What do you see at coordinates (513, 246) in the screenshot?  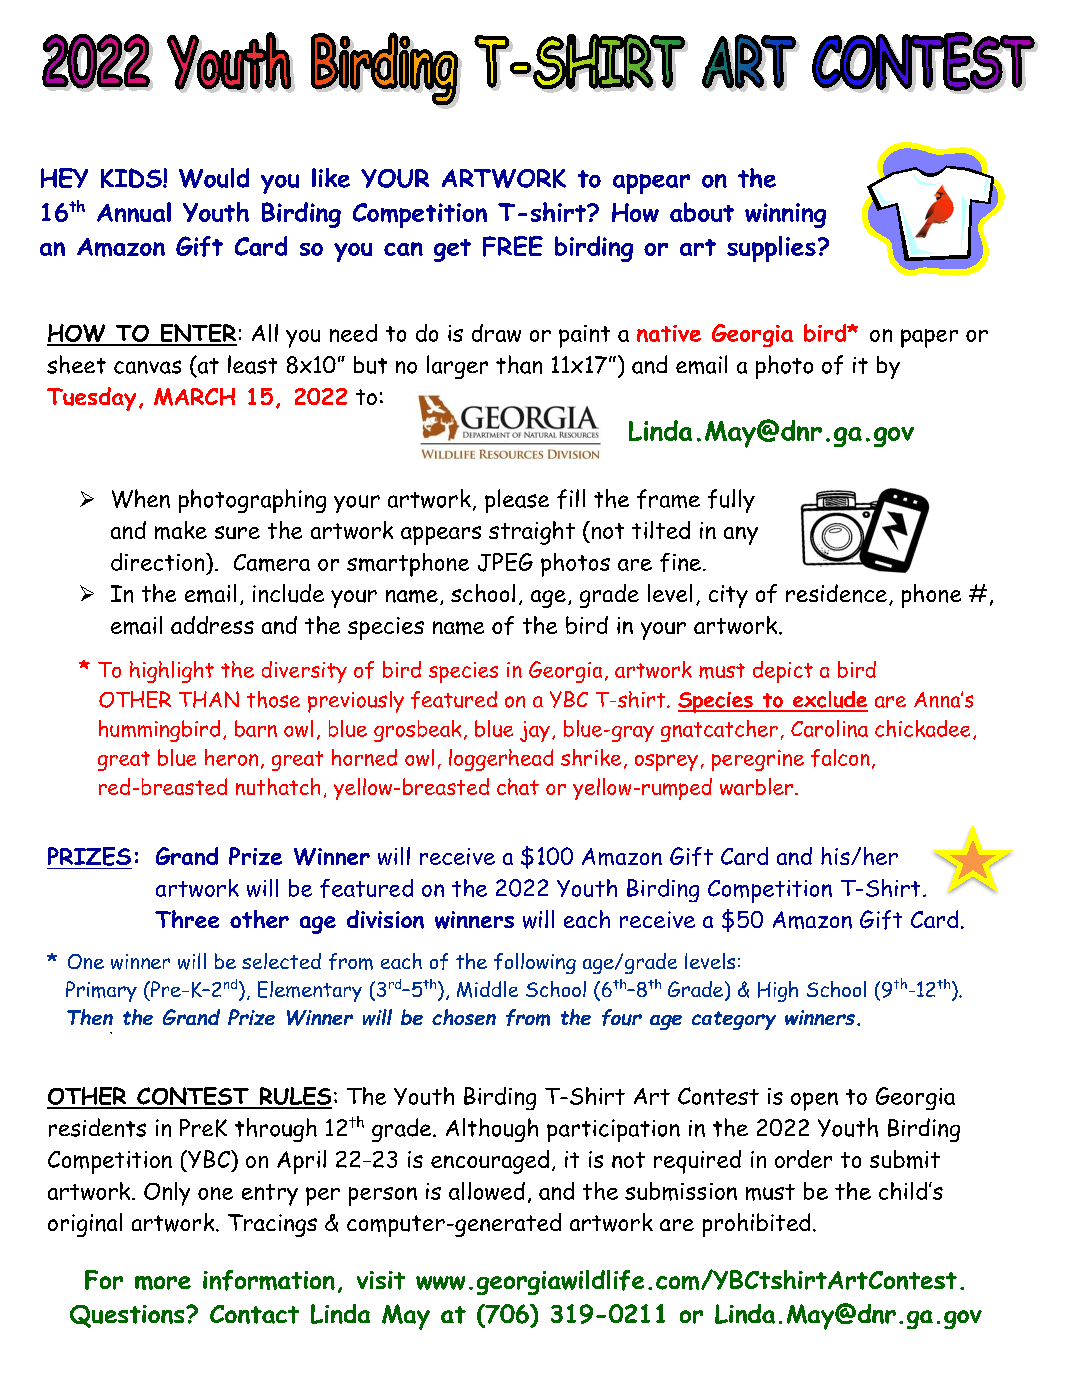 I see `FREE` at bounding box center [513, 246].
